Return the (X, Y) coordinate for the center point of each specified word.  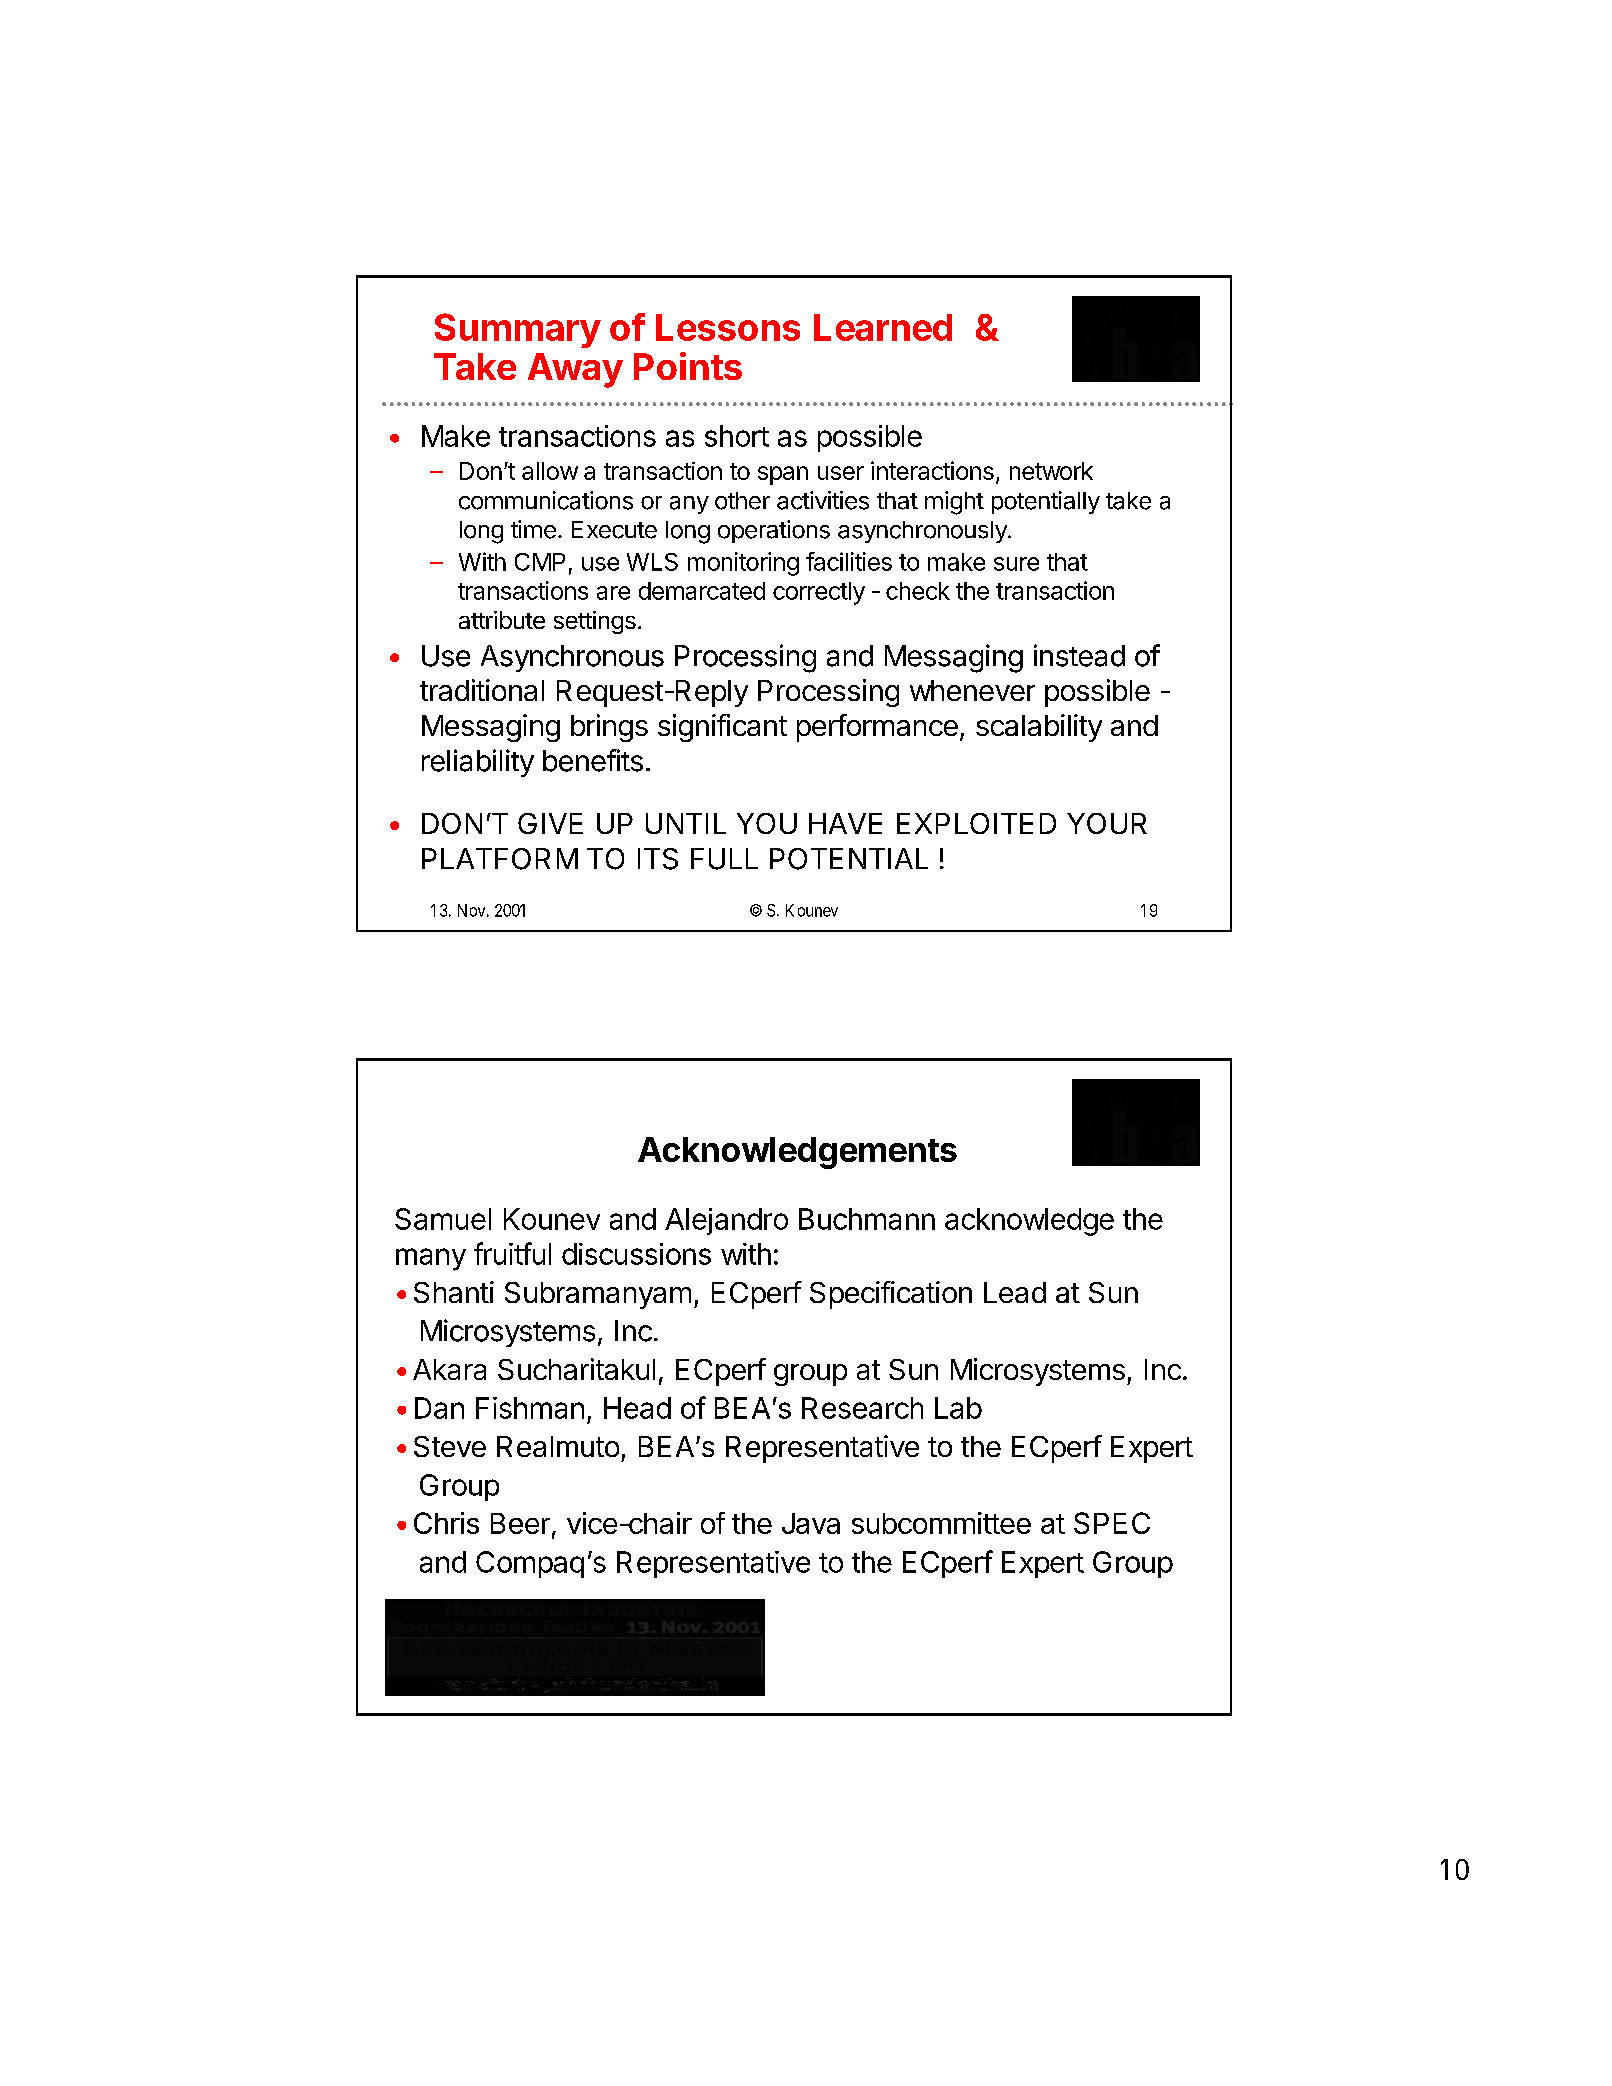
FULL (724, 859)
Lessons (728, 327)
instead (1079, 655)
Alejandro (726, 1221)
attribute (502, 620)
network (1051, 471)
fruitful (512, 1253)
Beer (520, 1523)
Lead (1015, 1292)
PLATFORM (500, 859)
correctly (819, 593)
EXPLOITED (976, 823)
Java (811, 1523)
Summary (518, 330)
